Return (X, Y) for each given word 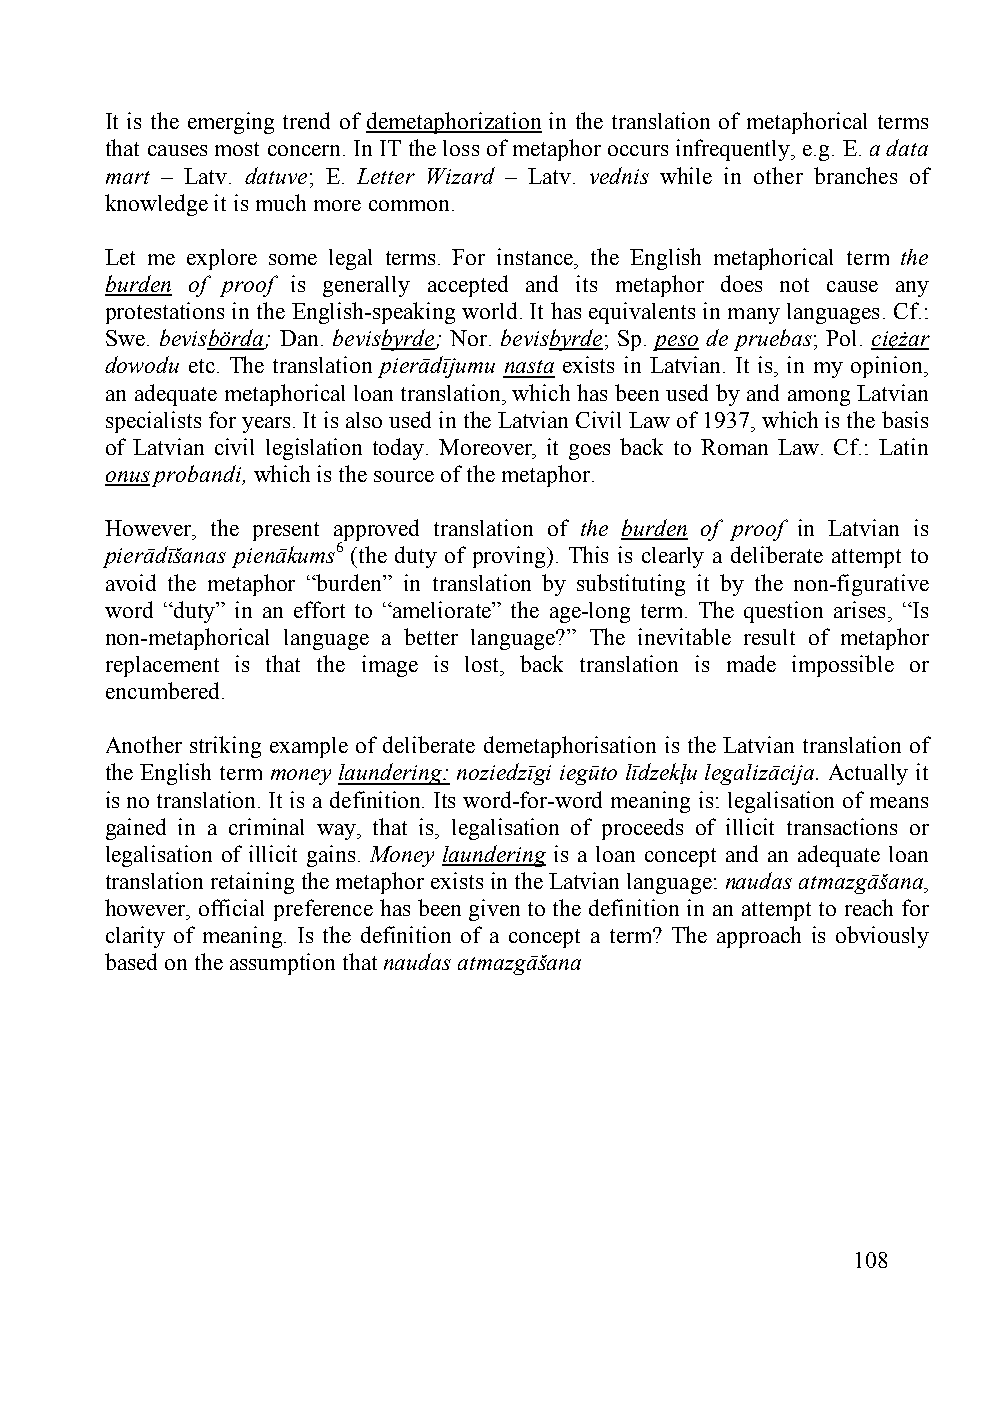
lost (483, 664)
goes (589, 452)
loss (461, 148)
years (266, 425)
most (237, 149)
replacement (162, 666)
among (819, 398)
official (231, 907)
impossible (843, 666)
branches (855, 175)
